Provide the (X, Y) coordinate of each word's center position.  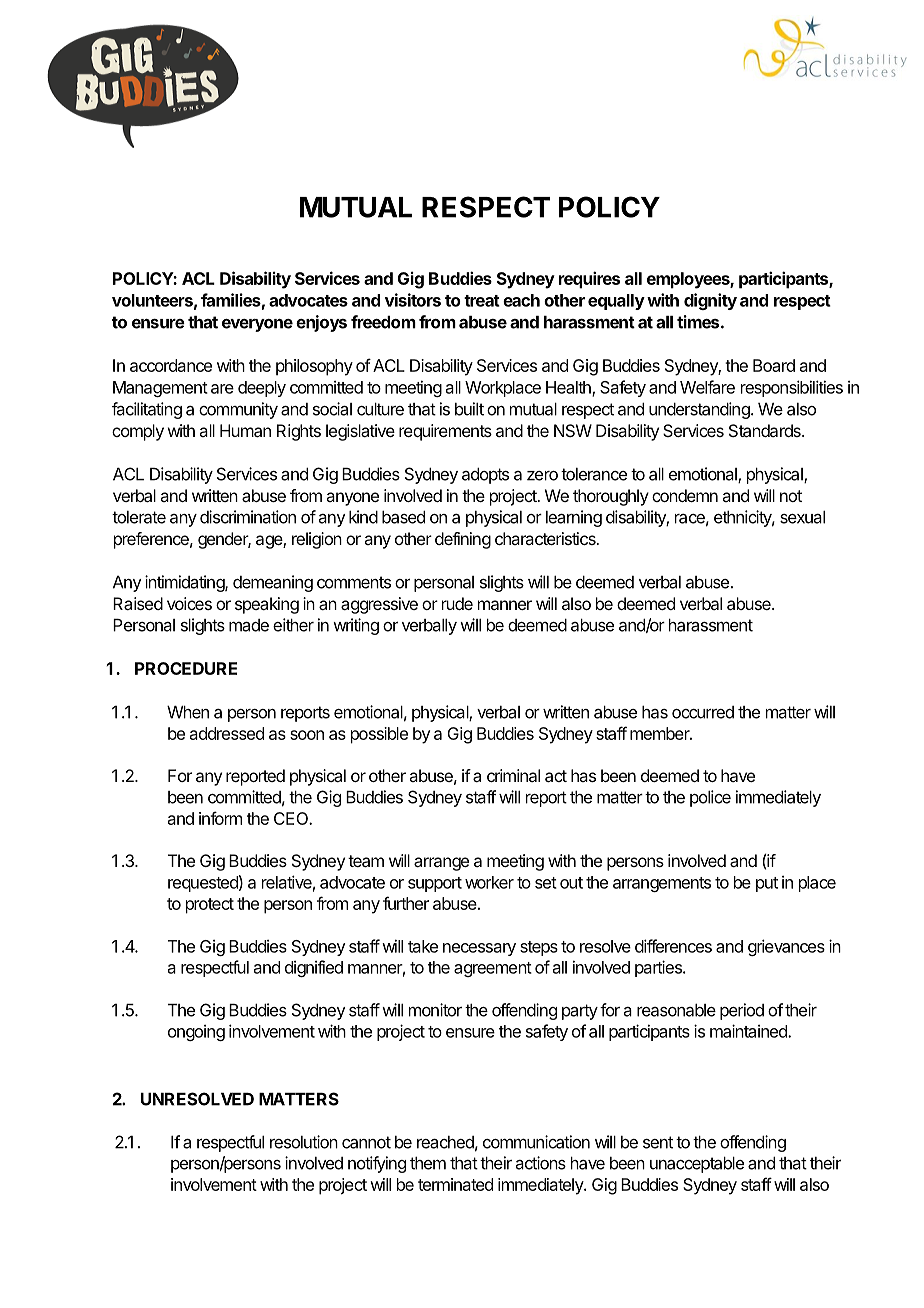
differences (673, 946)
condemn (685, 495)
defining (463, 540)
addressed (227, 733)
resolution (304, 1142)
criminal (513, 775)
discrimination (248, 517)
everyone (257, 325)
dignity (710, 301)
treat (482, 301)
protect (210, 906)
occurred (703, 712)
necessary (479, 949)
